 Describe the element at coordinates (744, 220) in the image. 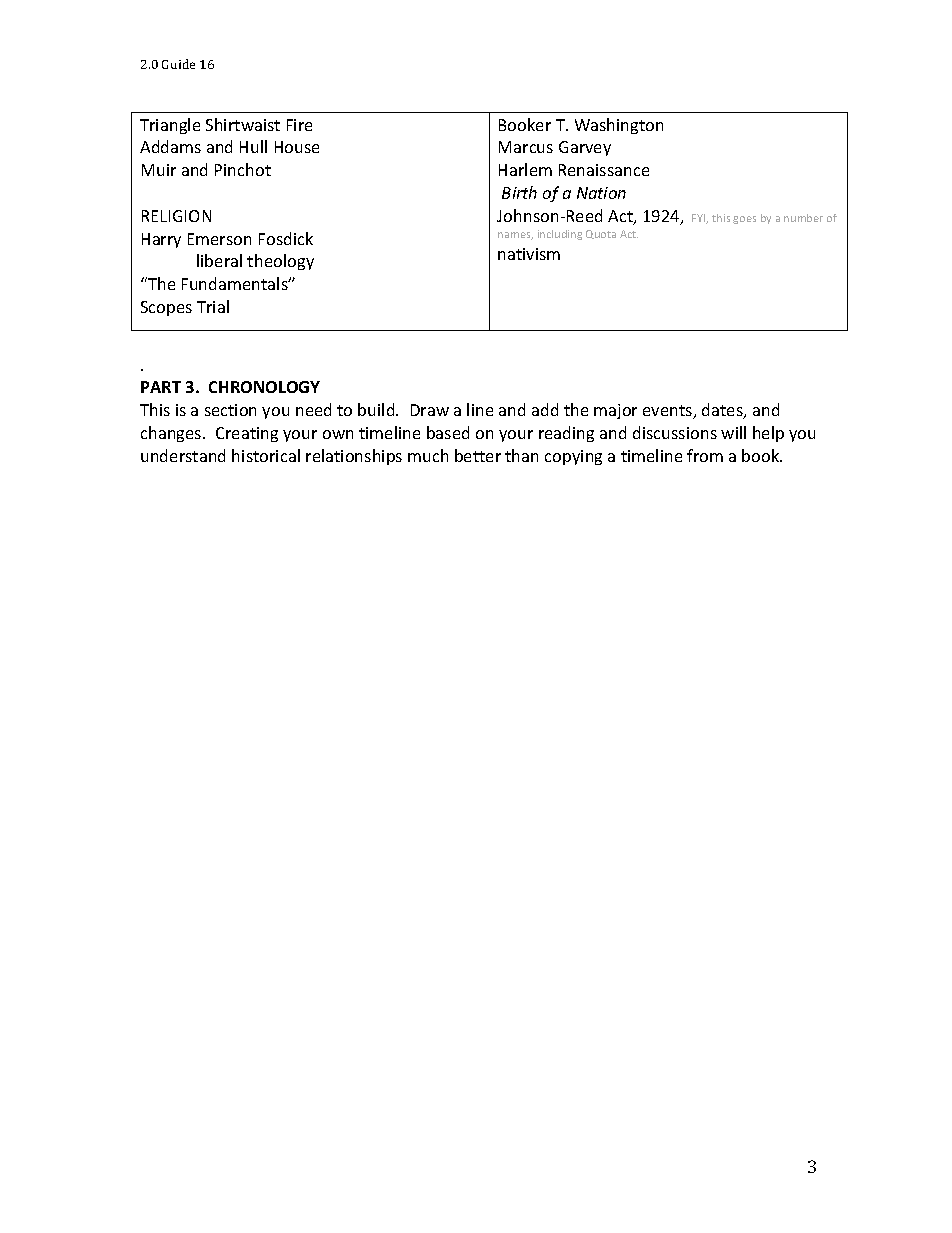

I see `goes` at that location.
